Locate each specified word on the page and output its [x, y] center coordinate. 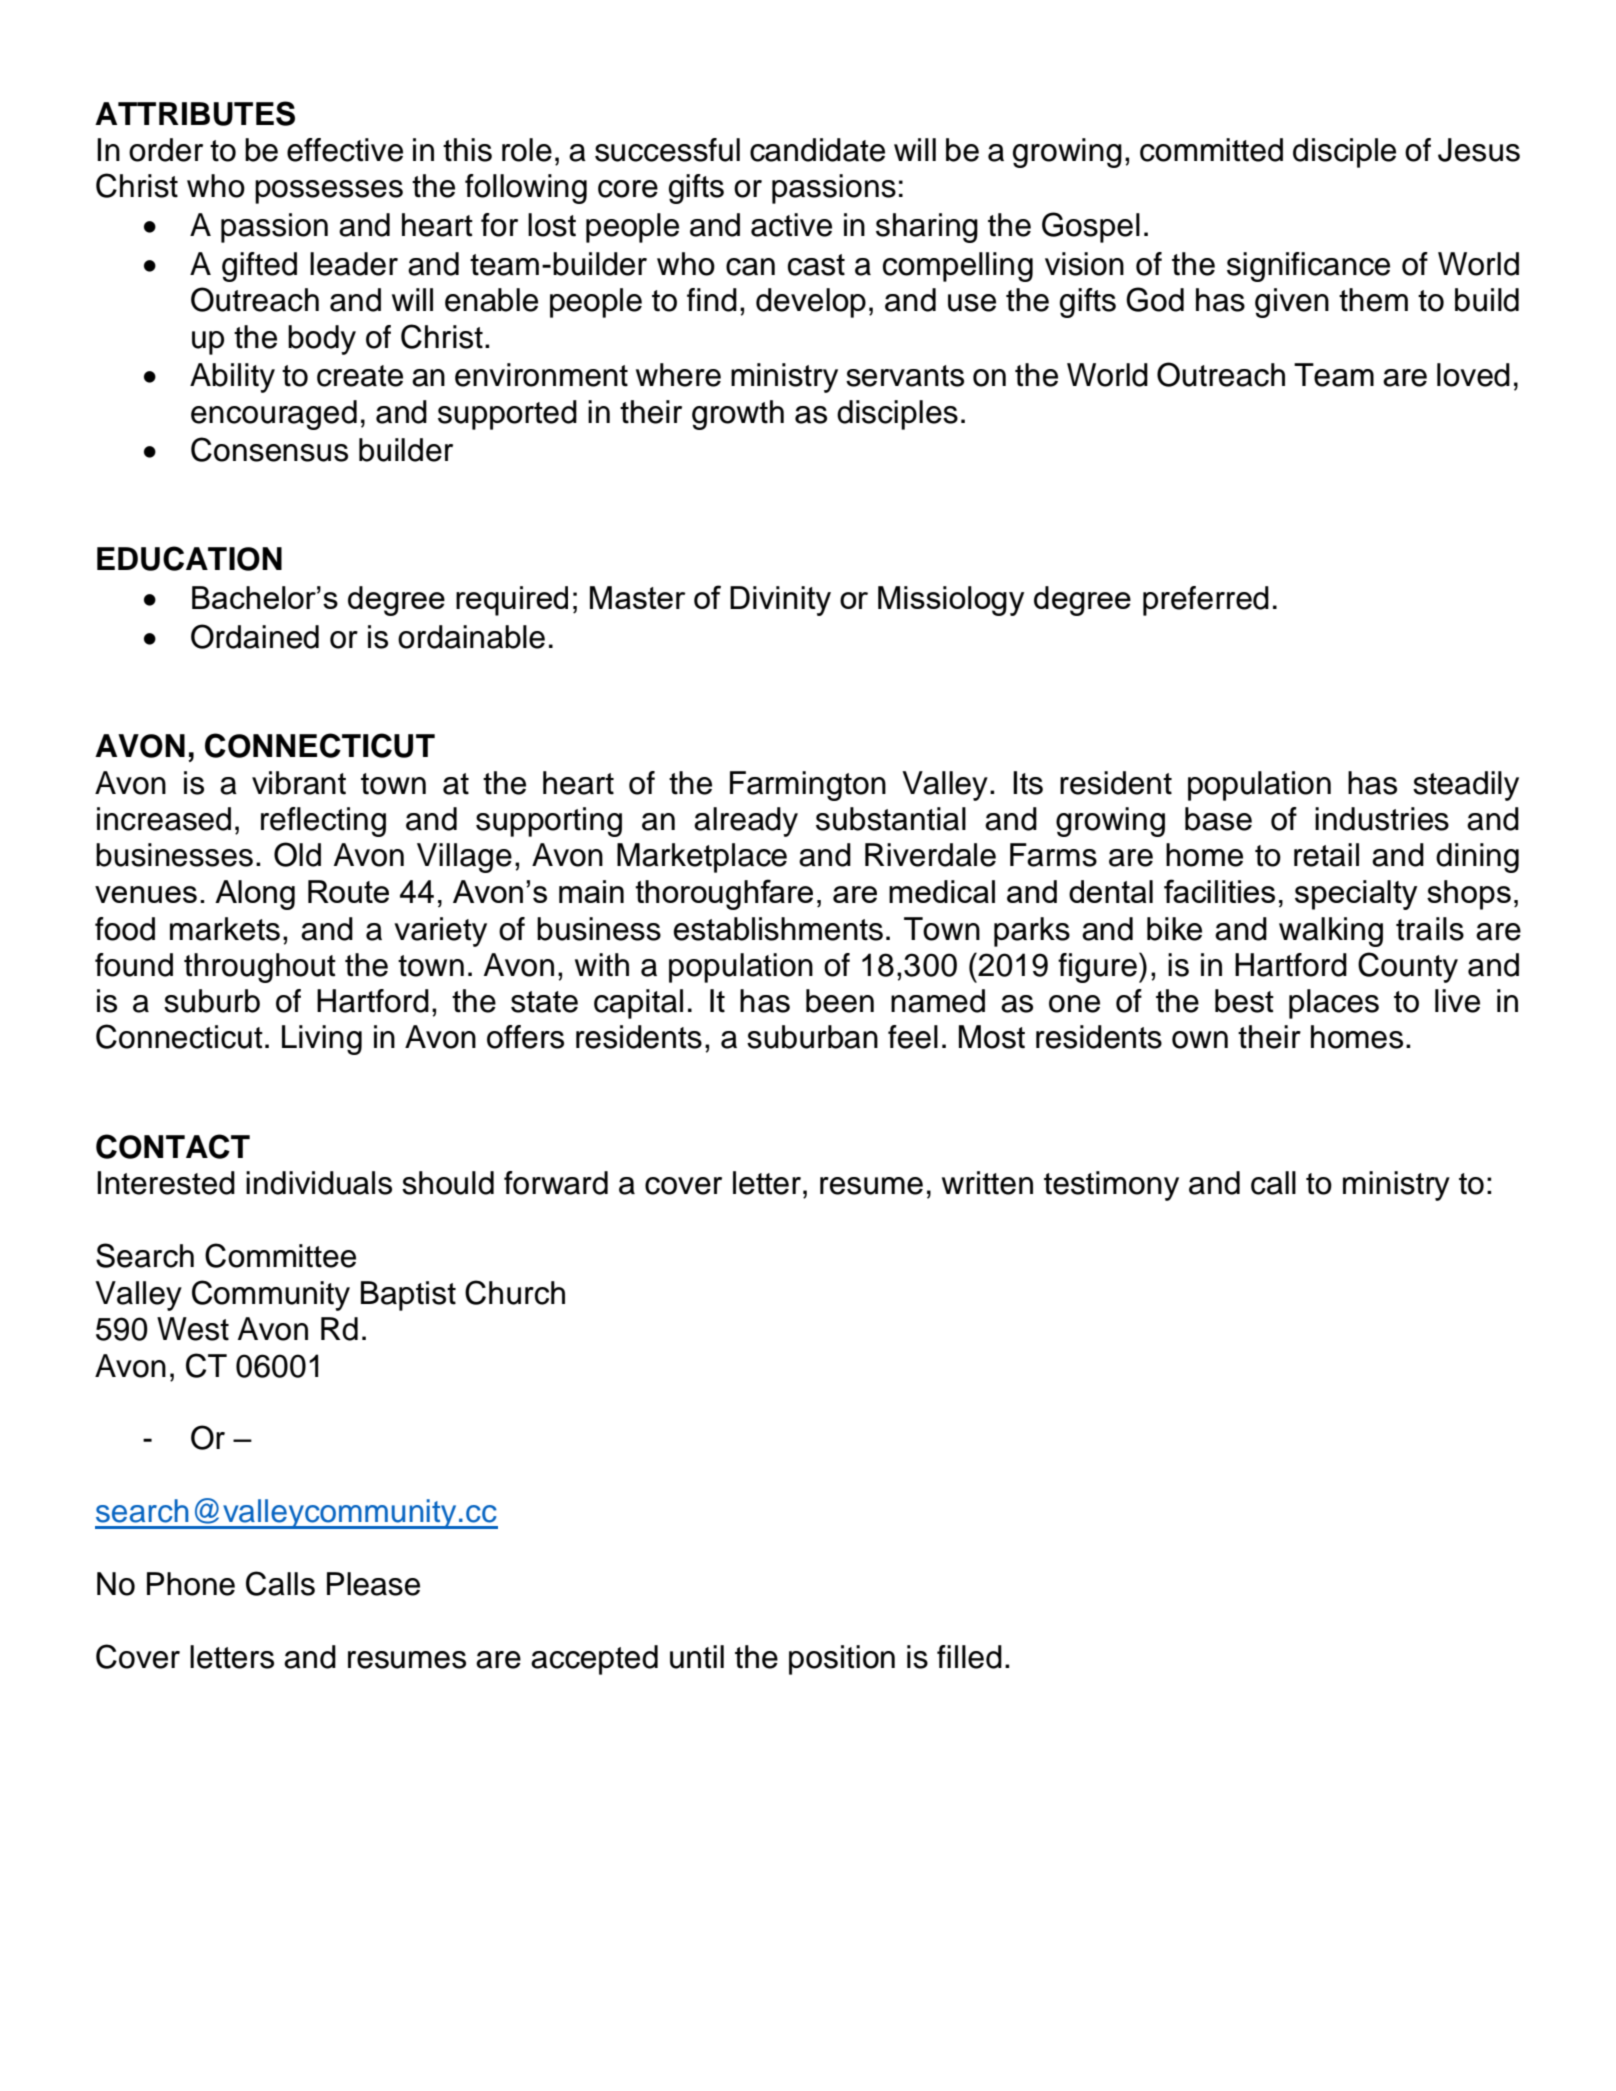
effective [345, 150]
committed [1211, 150]
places [1334, 1004]
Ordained [255, 636]
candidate [817, 150]
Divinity [780, 601]
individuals [319, 1183]
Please [373, 1584]
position [842, 1660]
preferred [1206, 601]
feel [913, 1037]
